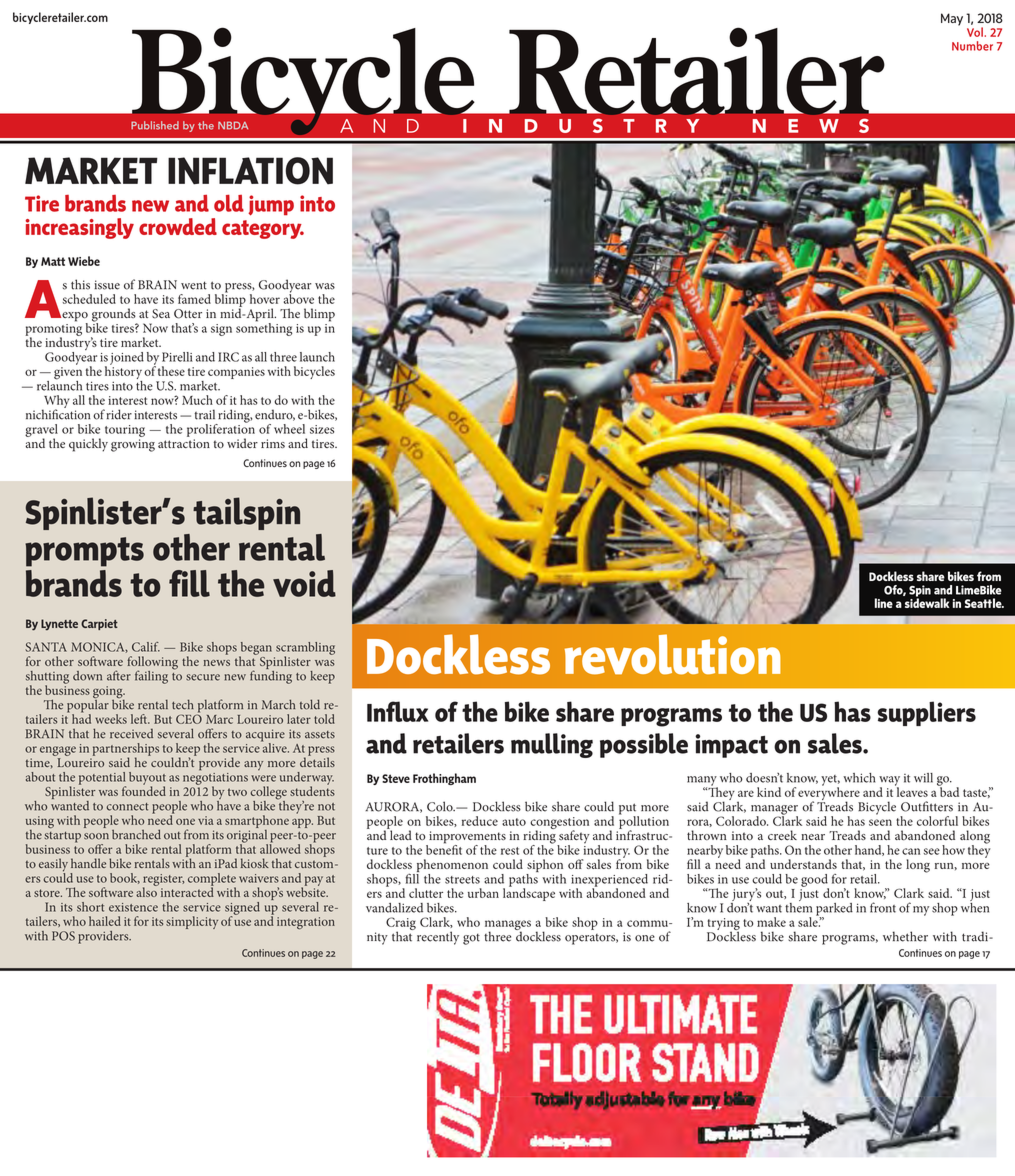  Describe the element at coordinates (299, 298) in the document. I see `above` at that location.
